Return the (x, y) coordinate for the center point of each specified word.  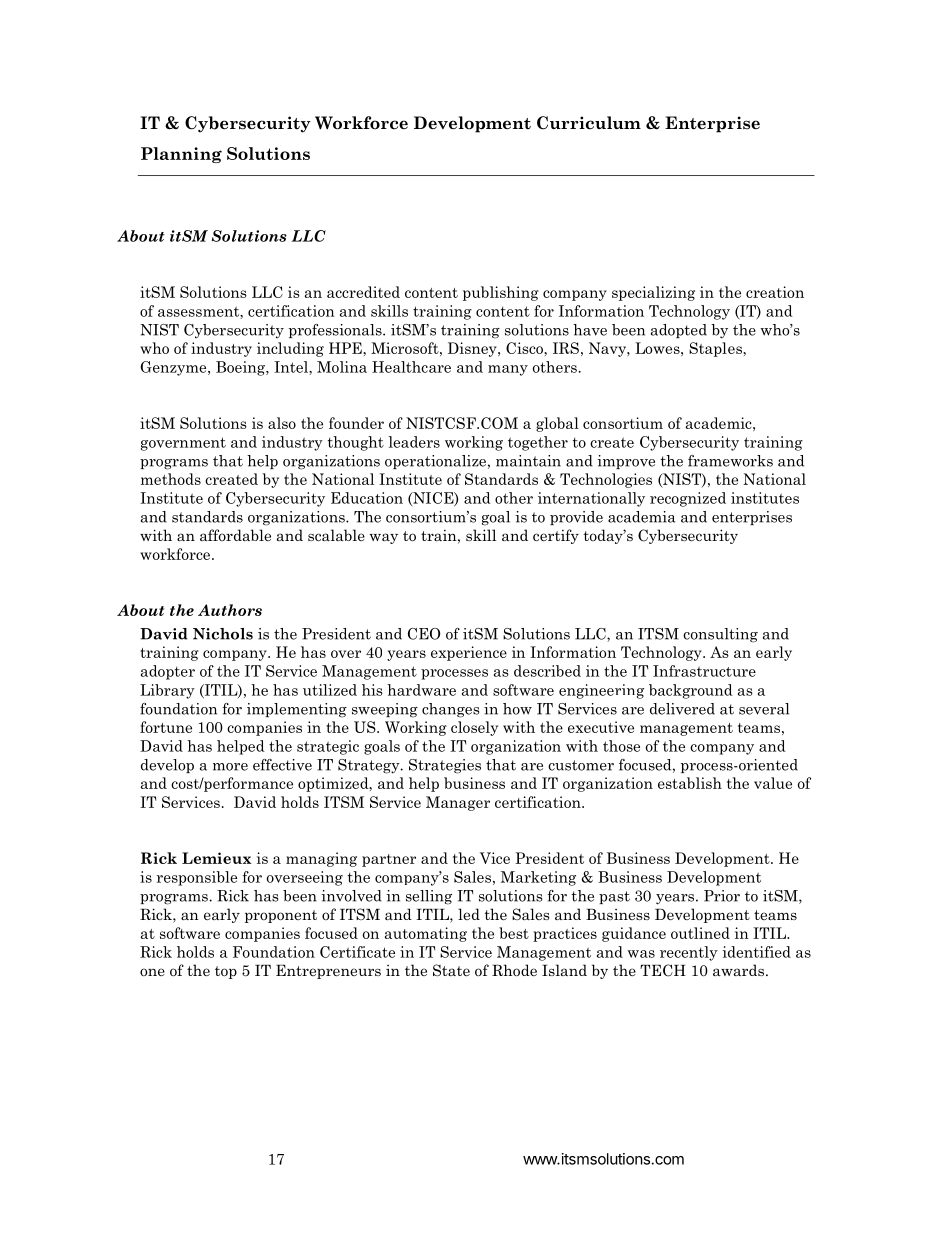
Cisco (525, 348)
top (226, 972)
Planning (181, 155)
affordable (235, 535)
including (290, 349)
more (230, 767)
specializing (653, 293)
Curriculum (589, 123)
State (451, 970)
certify (556, 536)
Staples (716, 349)
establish (690, 783)
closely (474, 728)
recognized (688, 499)
